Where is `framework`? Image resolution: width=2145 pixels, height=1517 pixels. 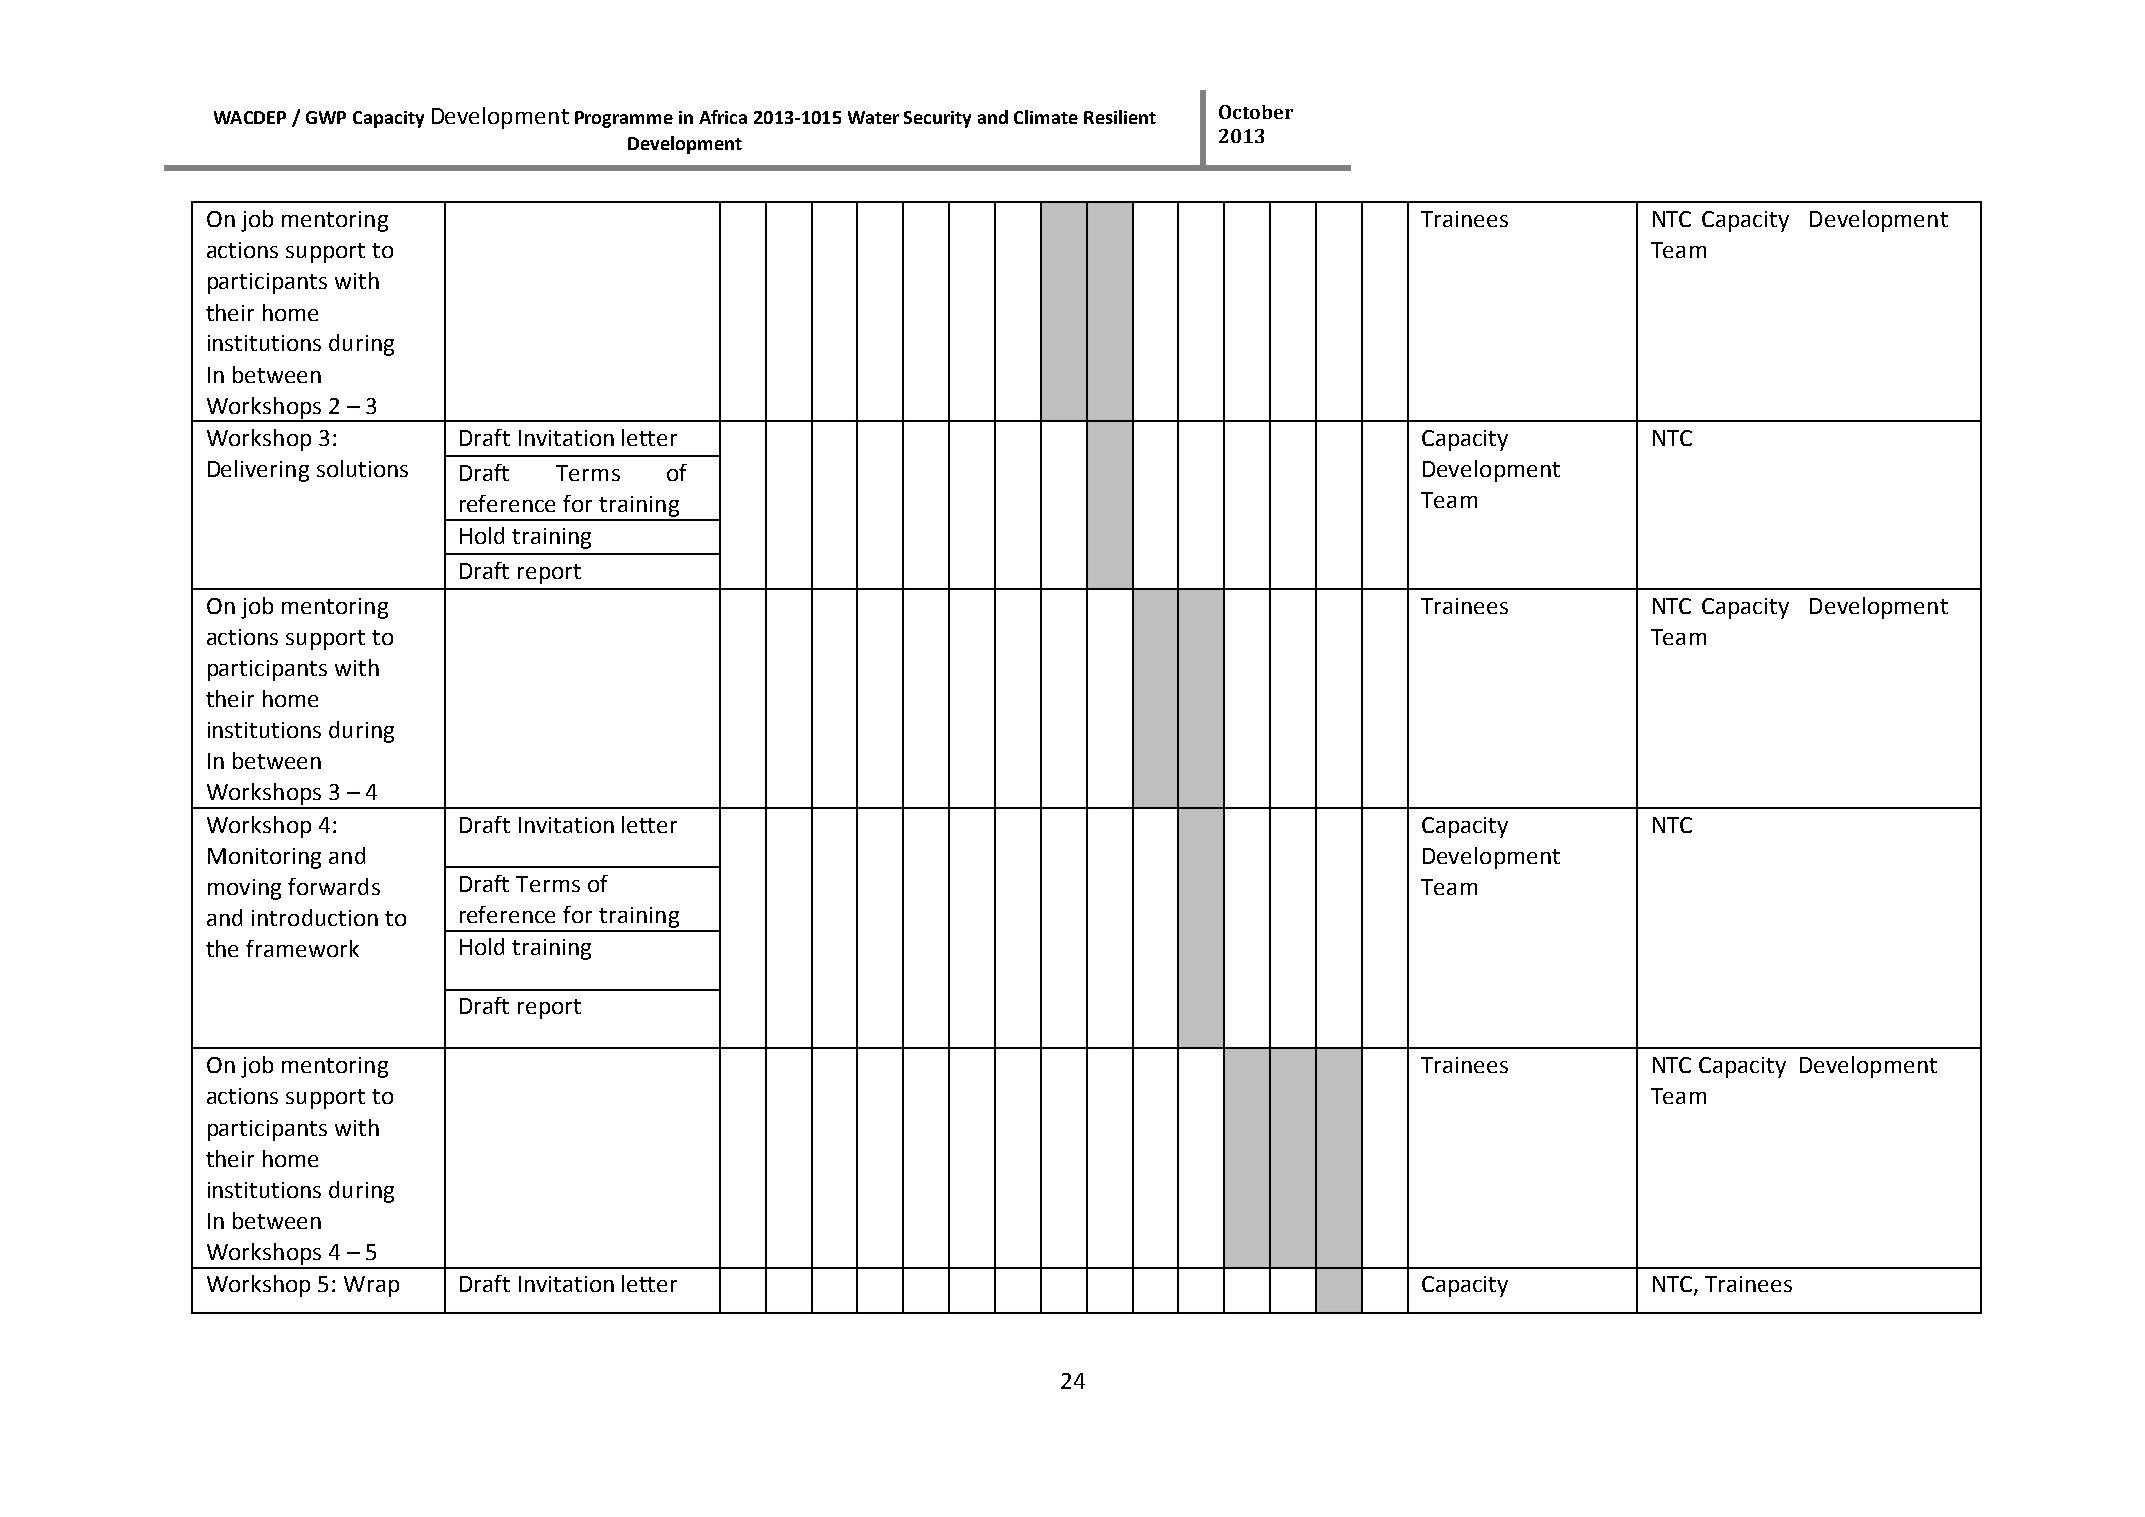
framework is located at coordinates (302, 948).
